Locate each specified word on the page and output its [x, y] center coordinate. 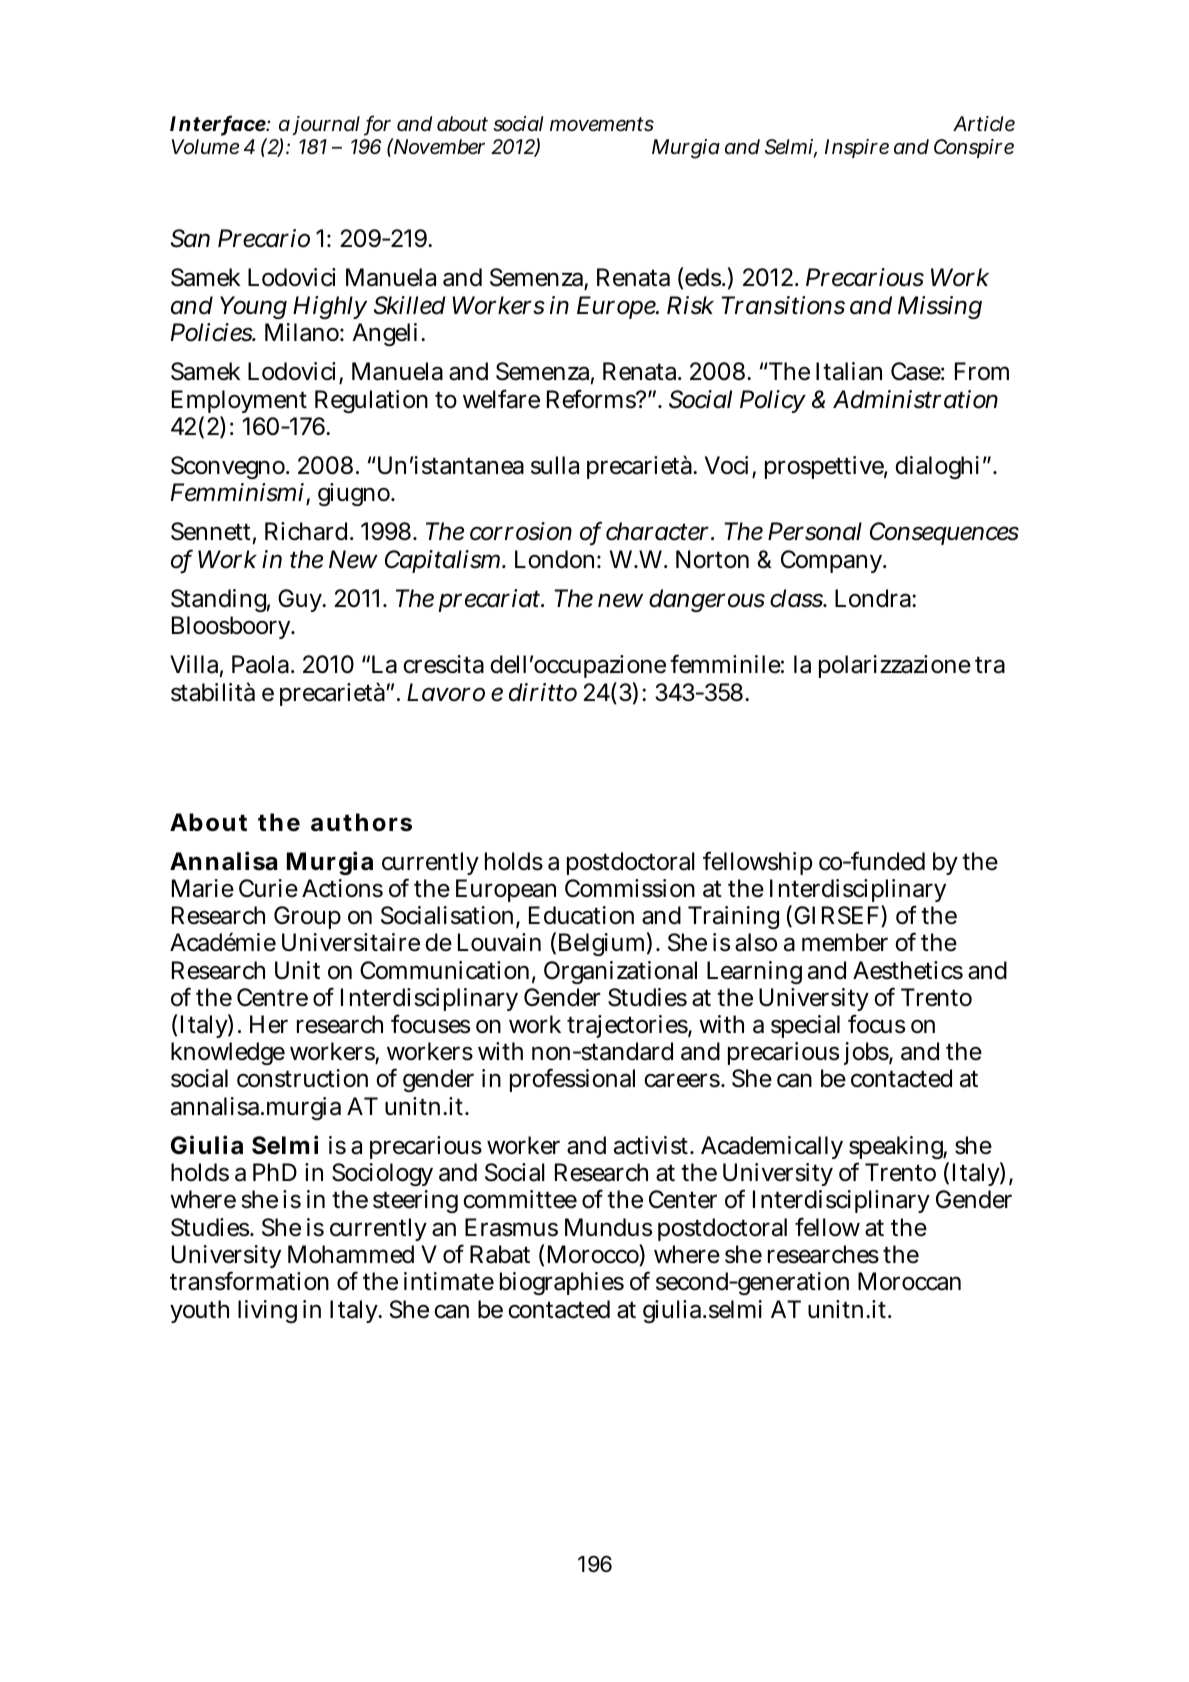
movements [602, 124]
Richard [306, 531]
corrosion [521, 531]
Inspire [857, 148]
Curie [268, 888]
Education [581, 915]
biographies [562, 1283]
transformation [249, 1281]
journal [326, 125]
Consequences [944, 533]
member [845, 942]
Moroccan [909, 1281]
